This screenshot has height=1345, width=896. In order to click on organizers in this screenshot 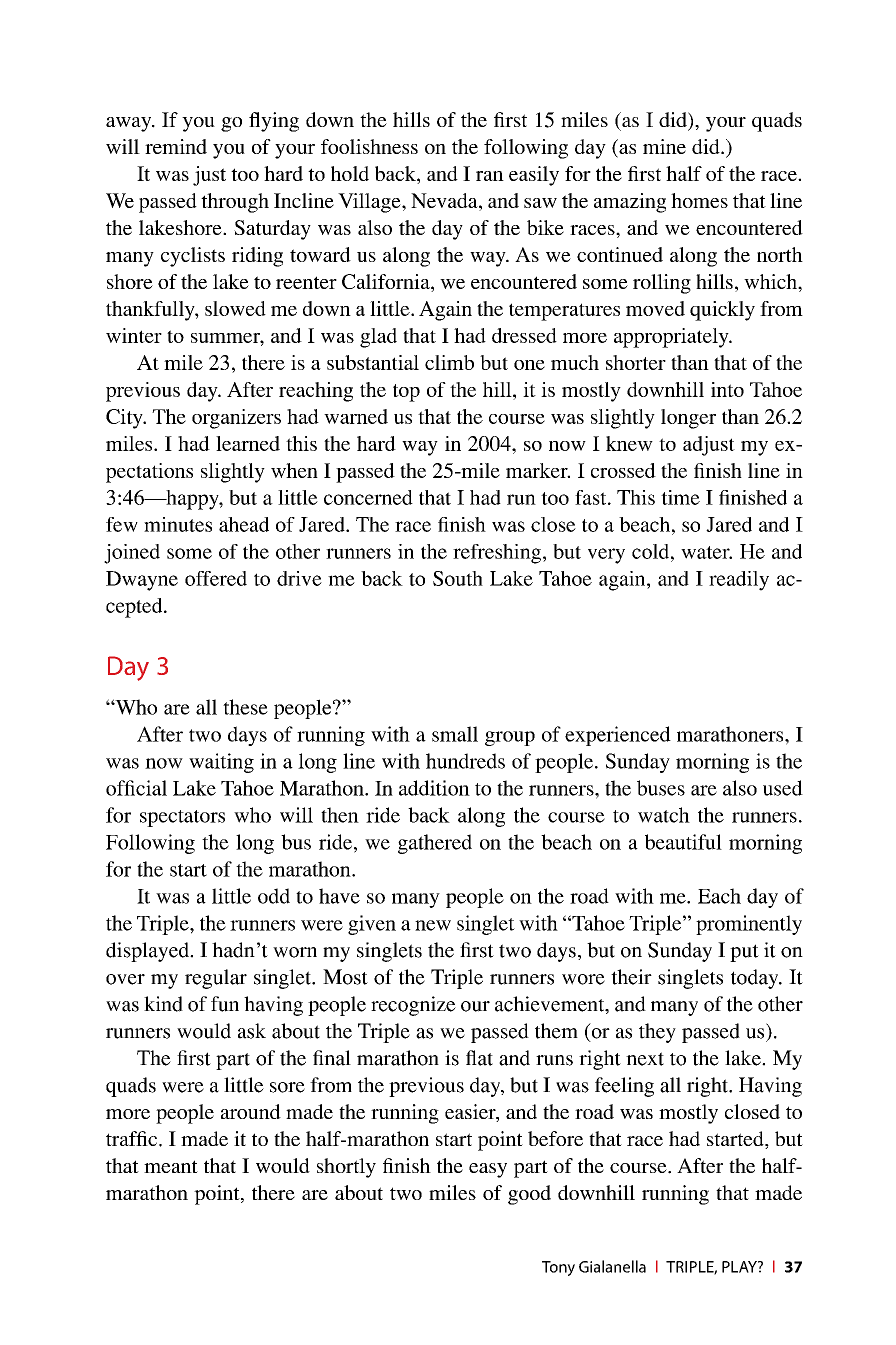, I will do `click(236, 419)`.
